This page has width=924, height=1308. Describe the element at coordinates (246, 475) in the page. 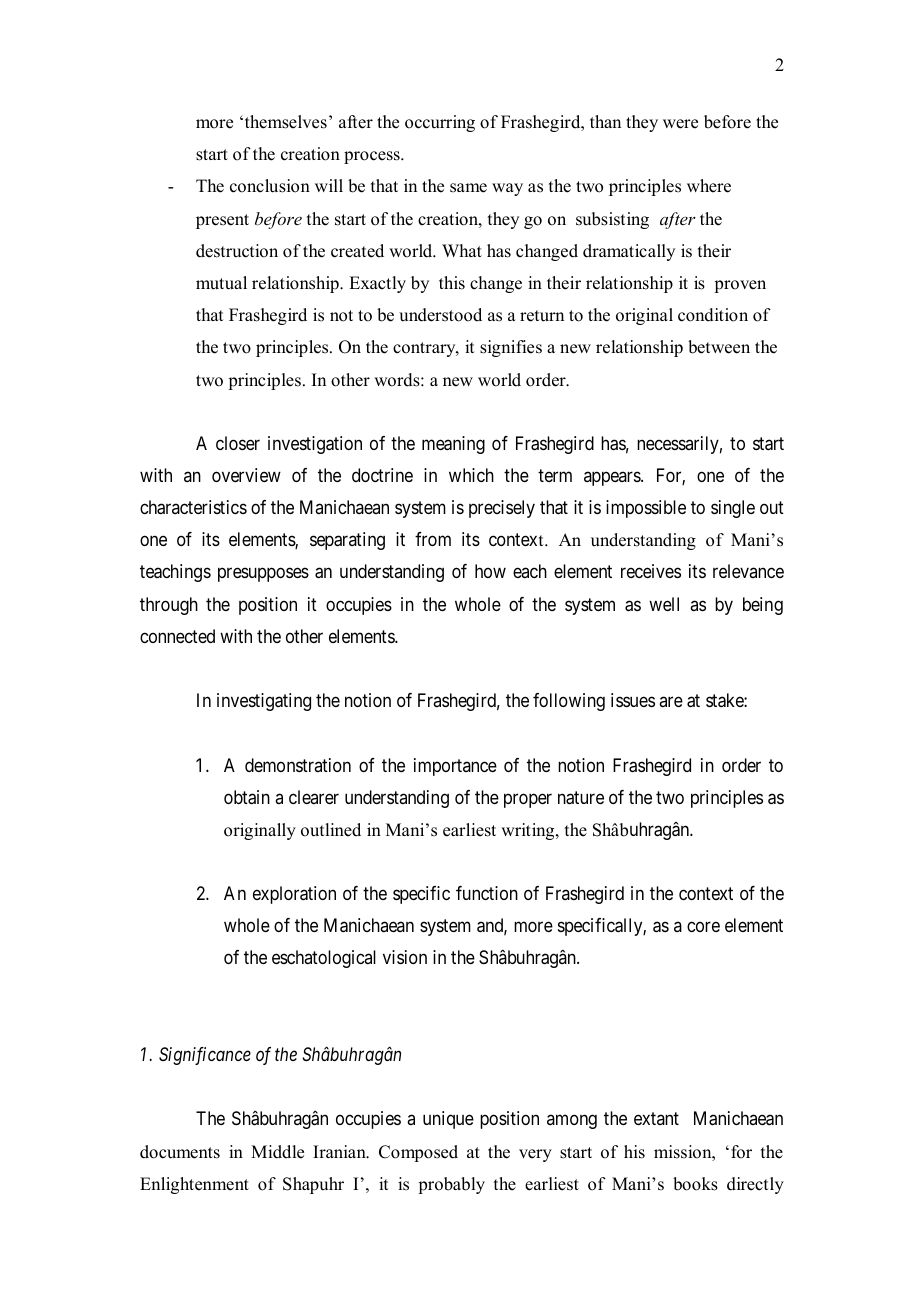

I see `overview` at that location.
